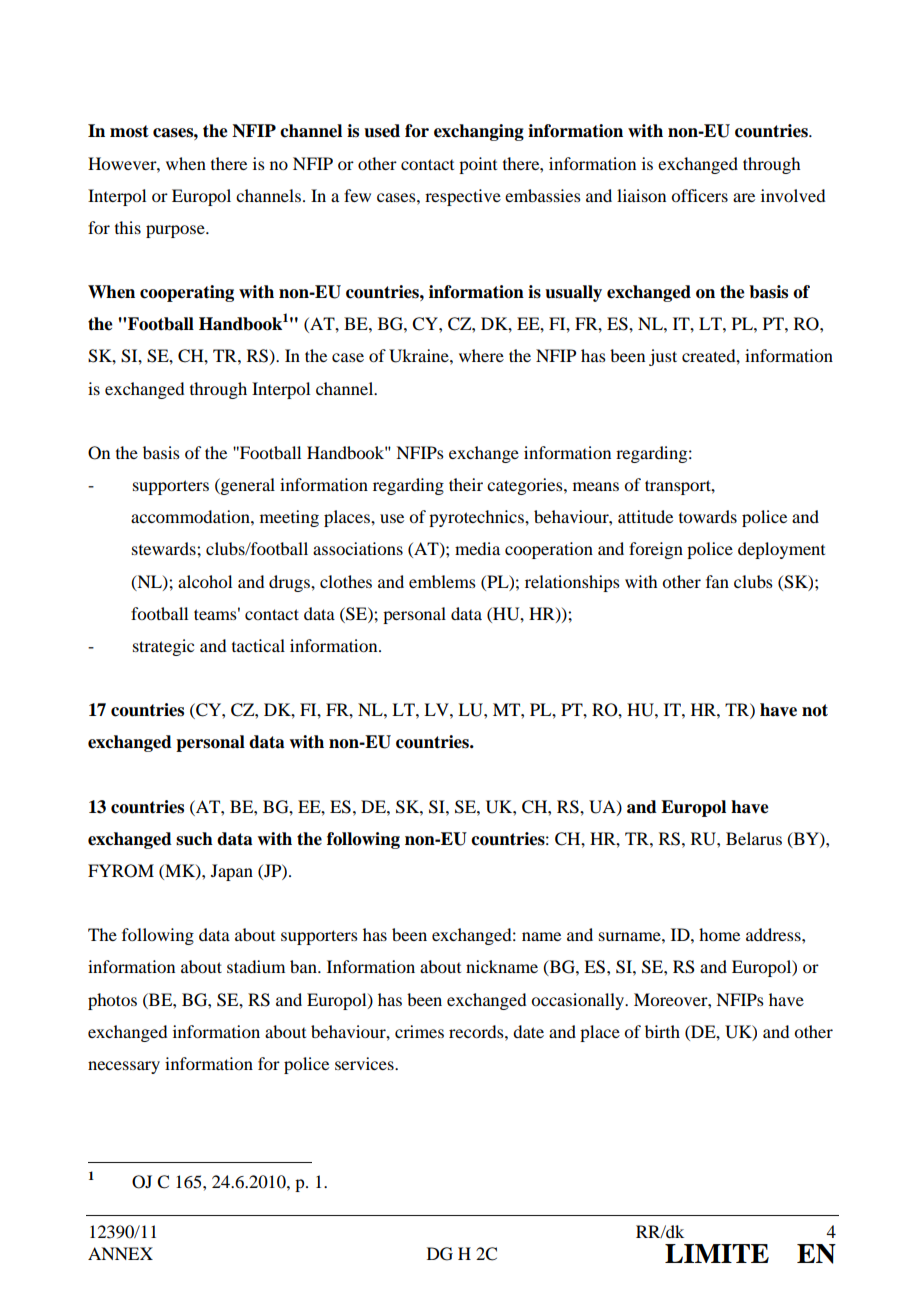 This screenshot has height=1308, width=924. I want to click on most, so click(129, 131).
